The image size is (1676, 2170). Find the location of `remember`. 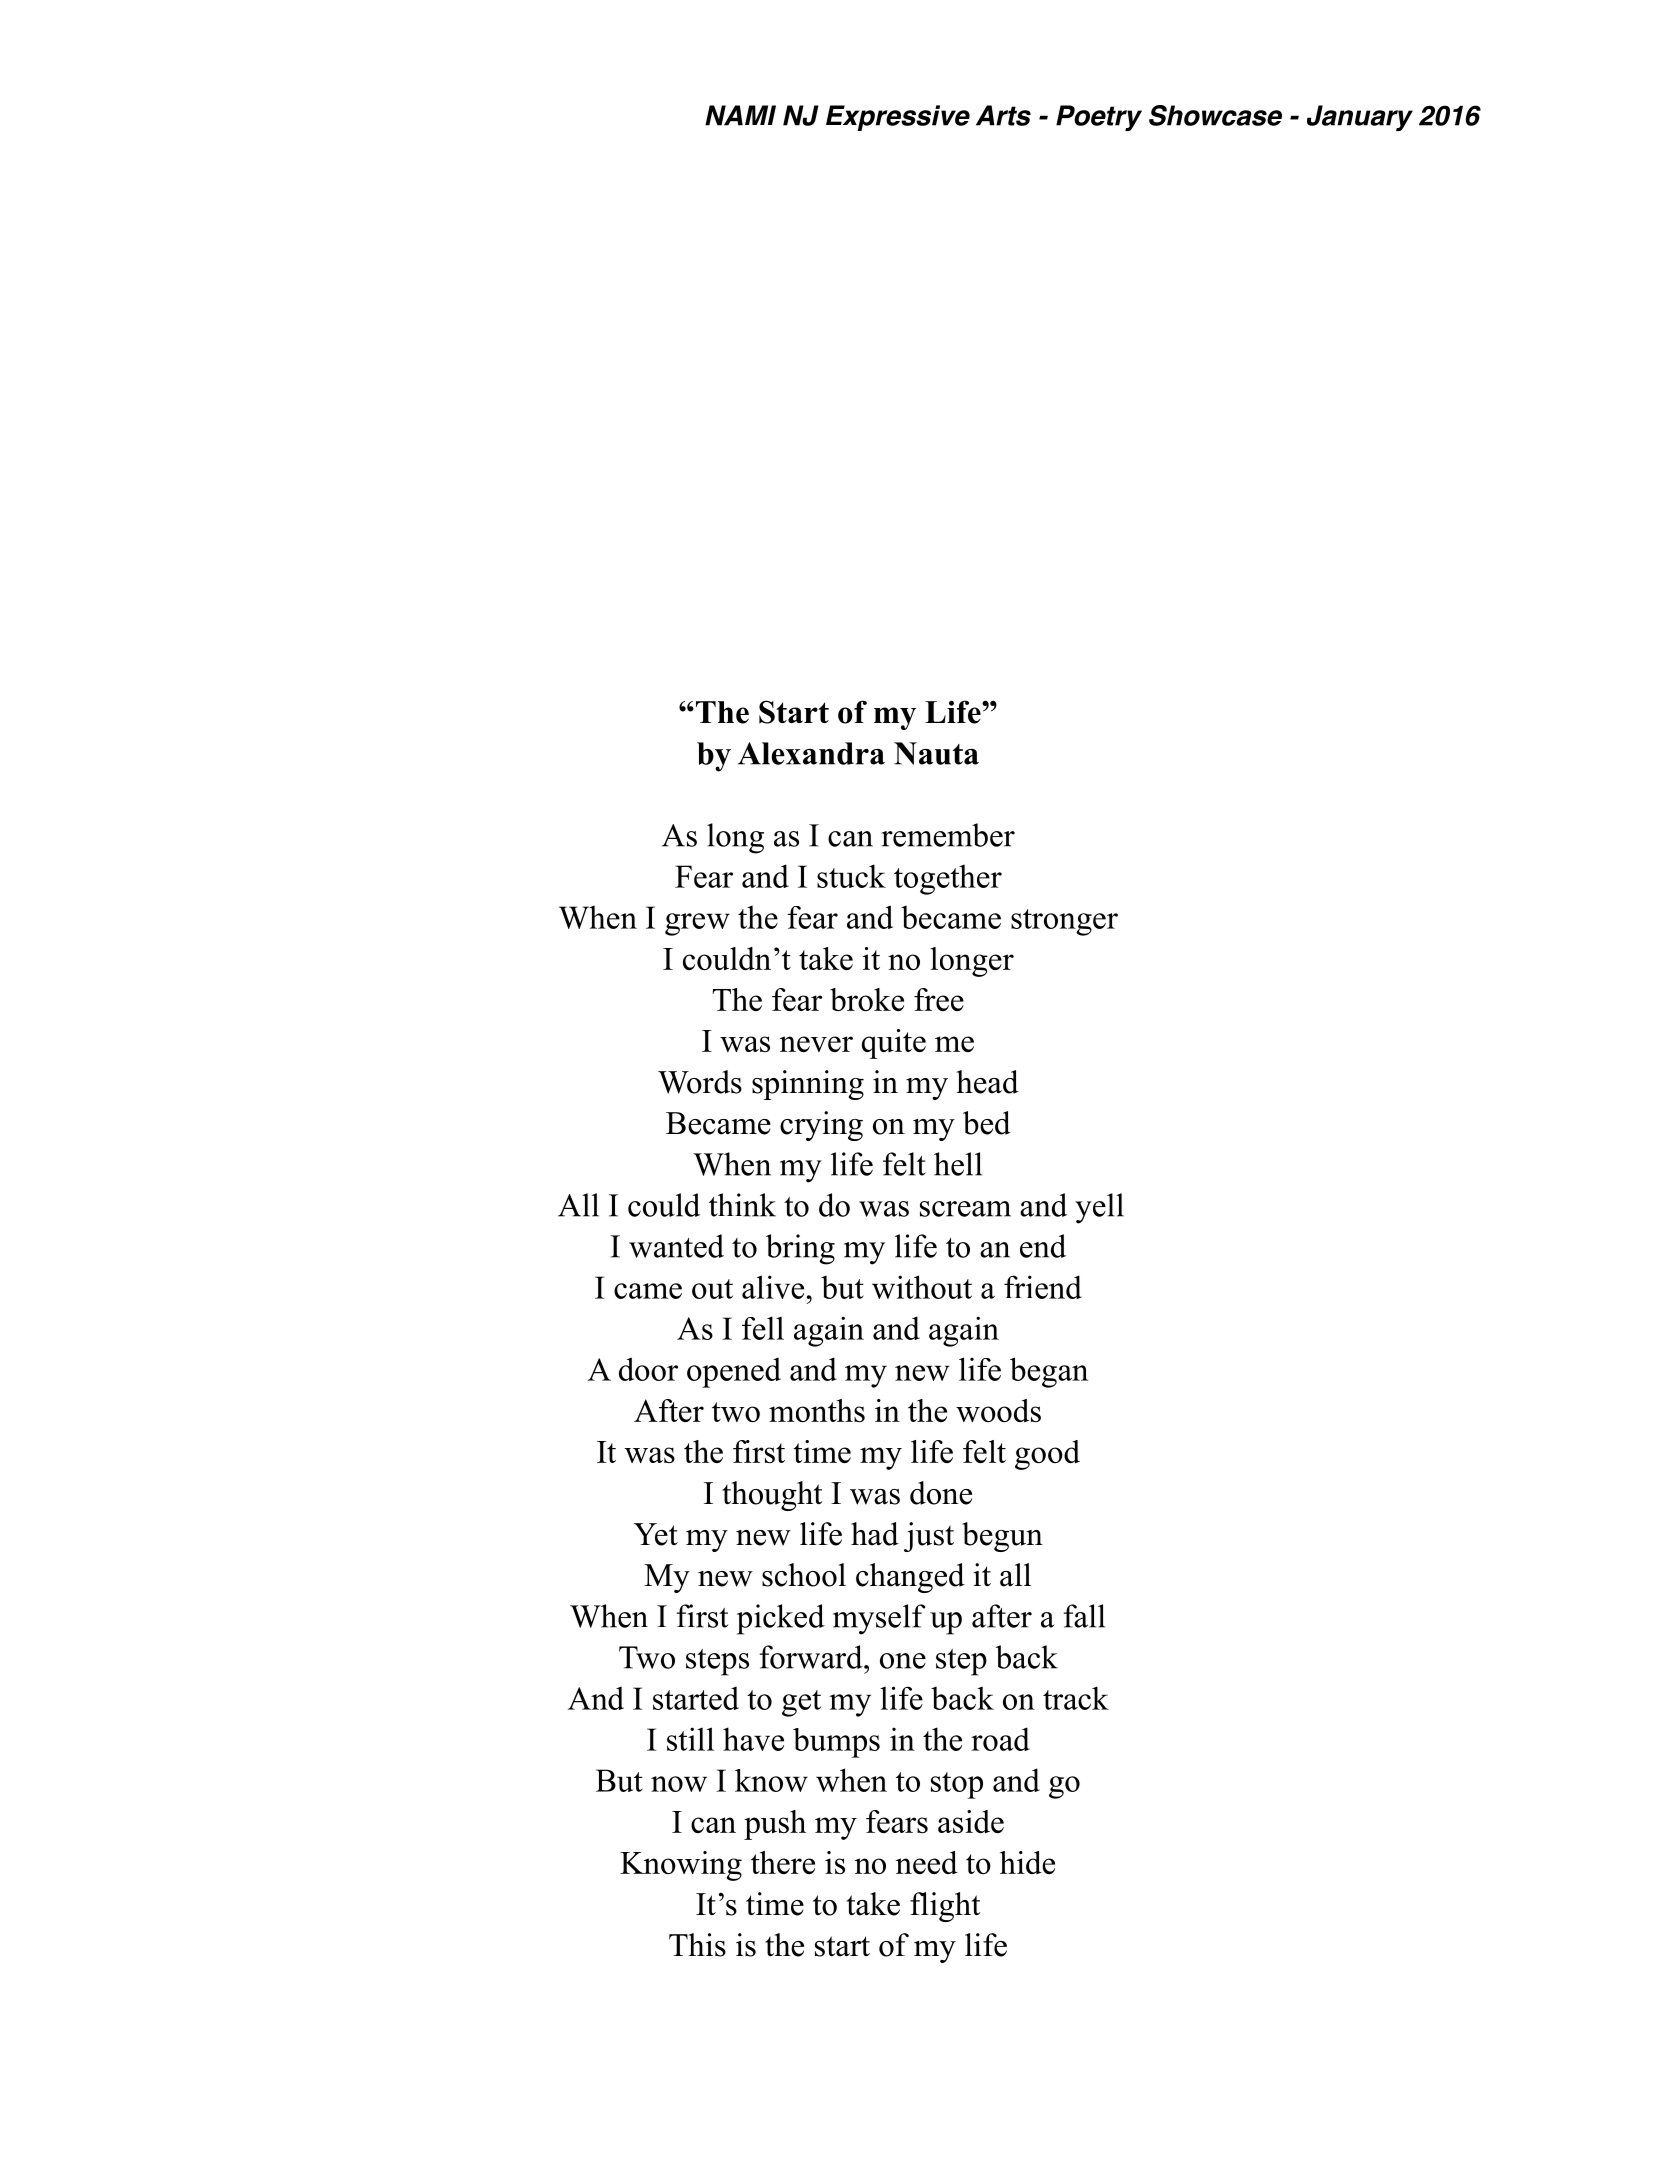

remember is located at coordinates (948, 835).
